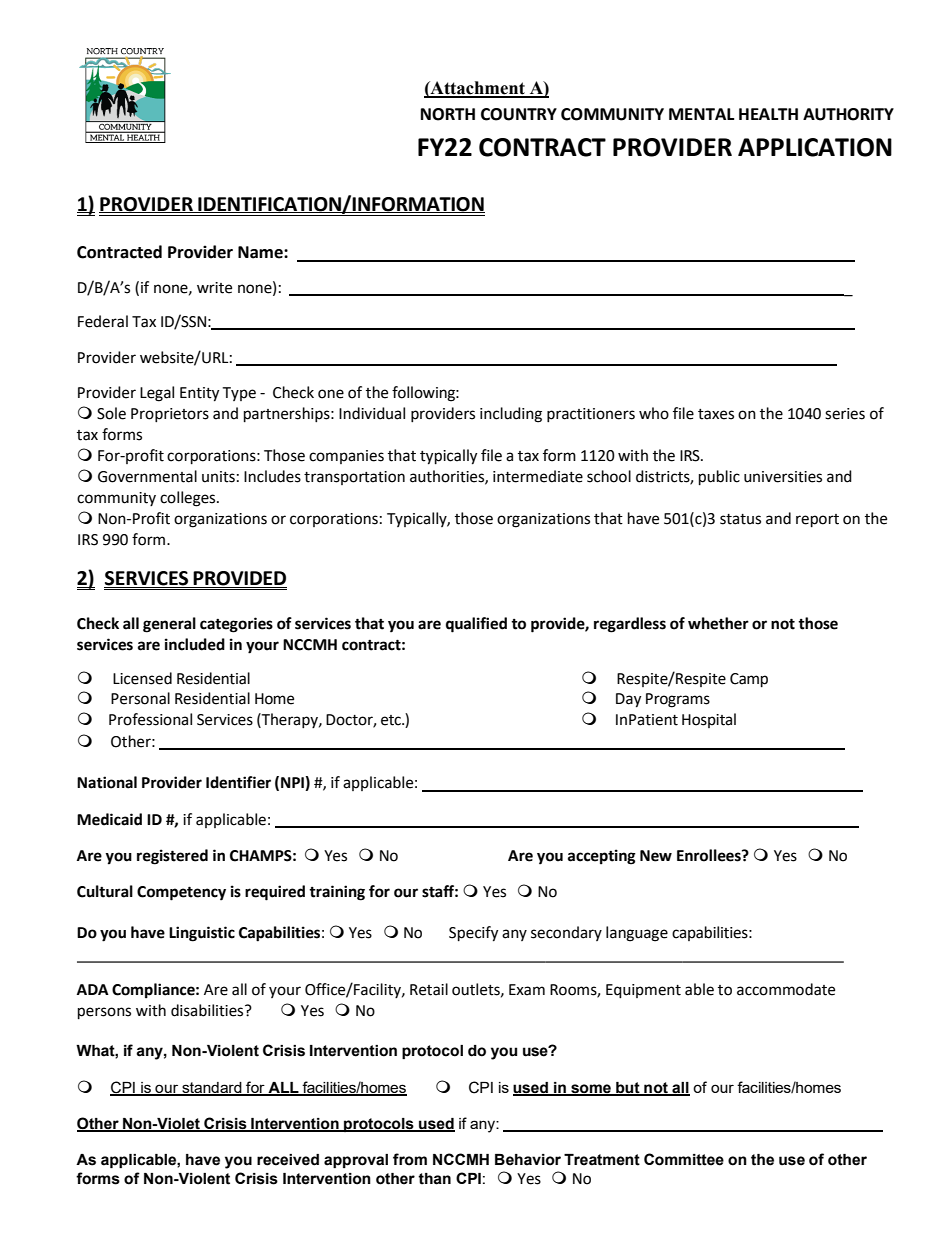 The width and height of the image is (952, 1233). What do you see at coordinates (212, 1088) in the image?
I see `standard` at bounding box center [212, 1088].
